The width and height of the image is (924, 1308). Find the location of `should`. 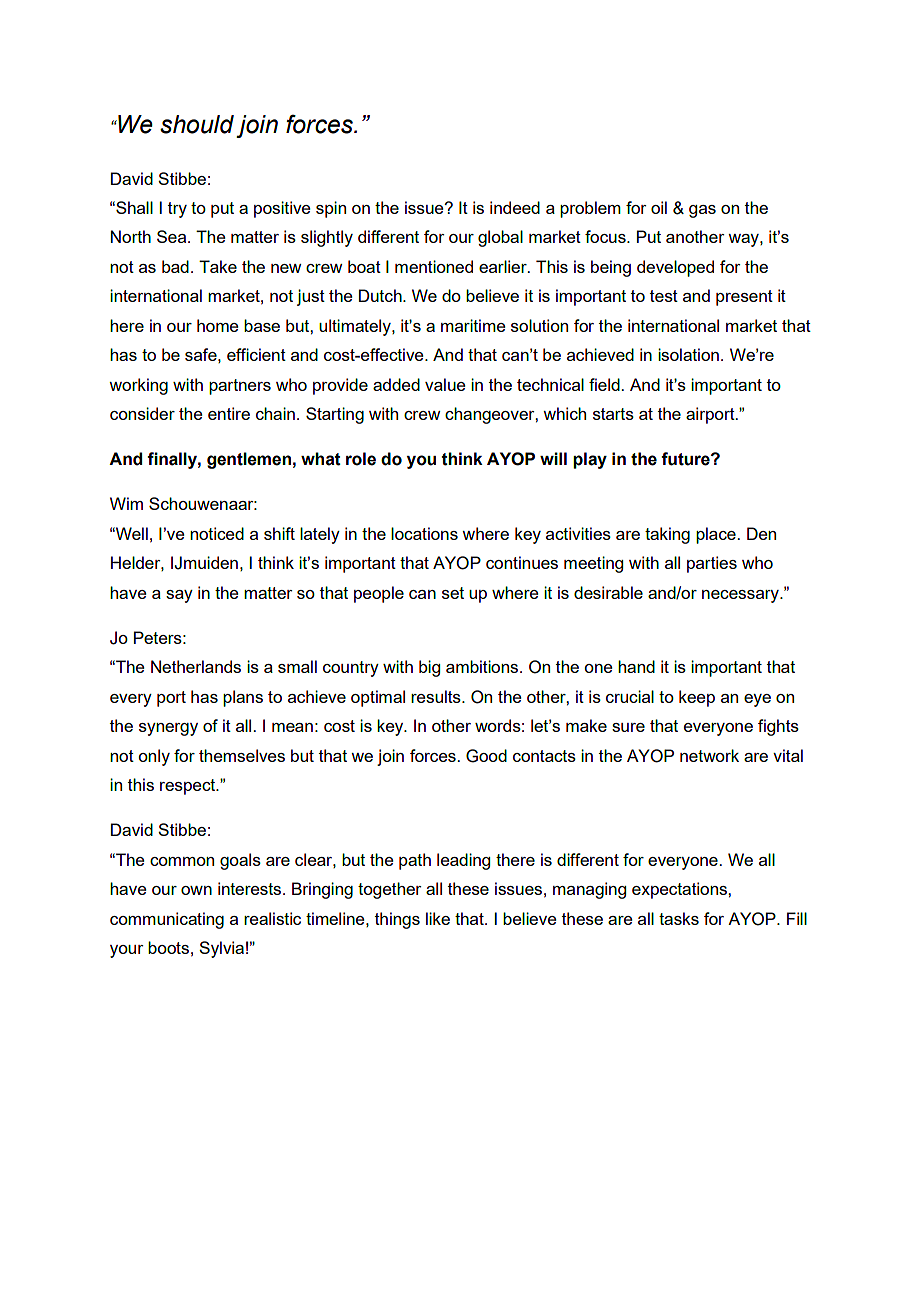

should is located at coordinates (197, 124).
